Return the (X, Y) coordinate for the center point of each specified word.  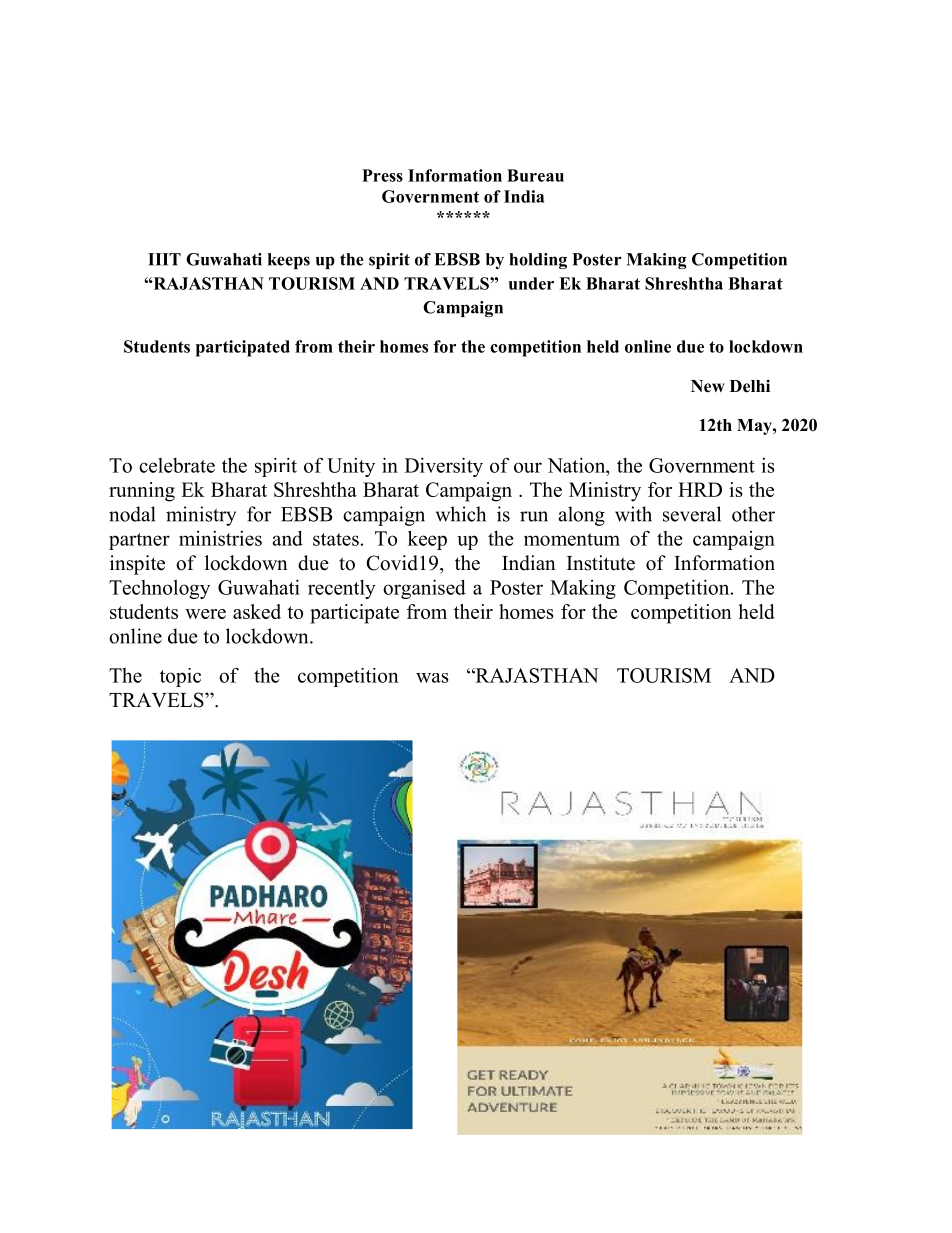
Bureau (535, 175)
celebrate (177, 465)
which (461, 514)
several (692, 514)
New (708, 386)
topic (180, 677)
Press (382, 175)
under (531, 283)
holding (538, 261)
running (142, 492)
